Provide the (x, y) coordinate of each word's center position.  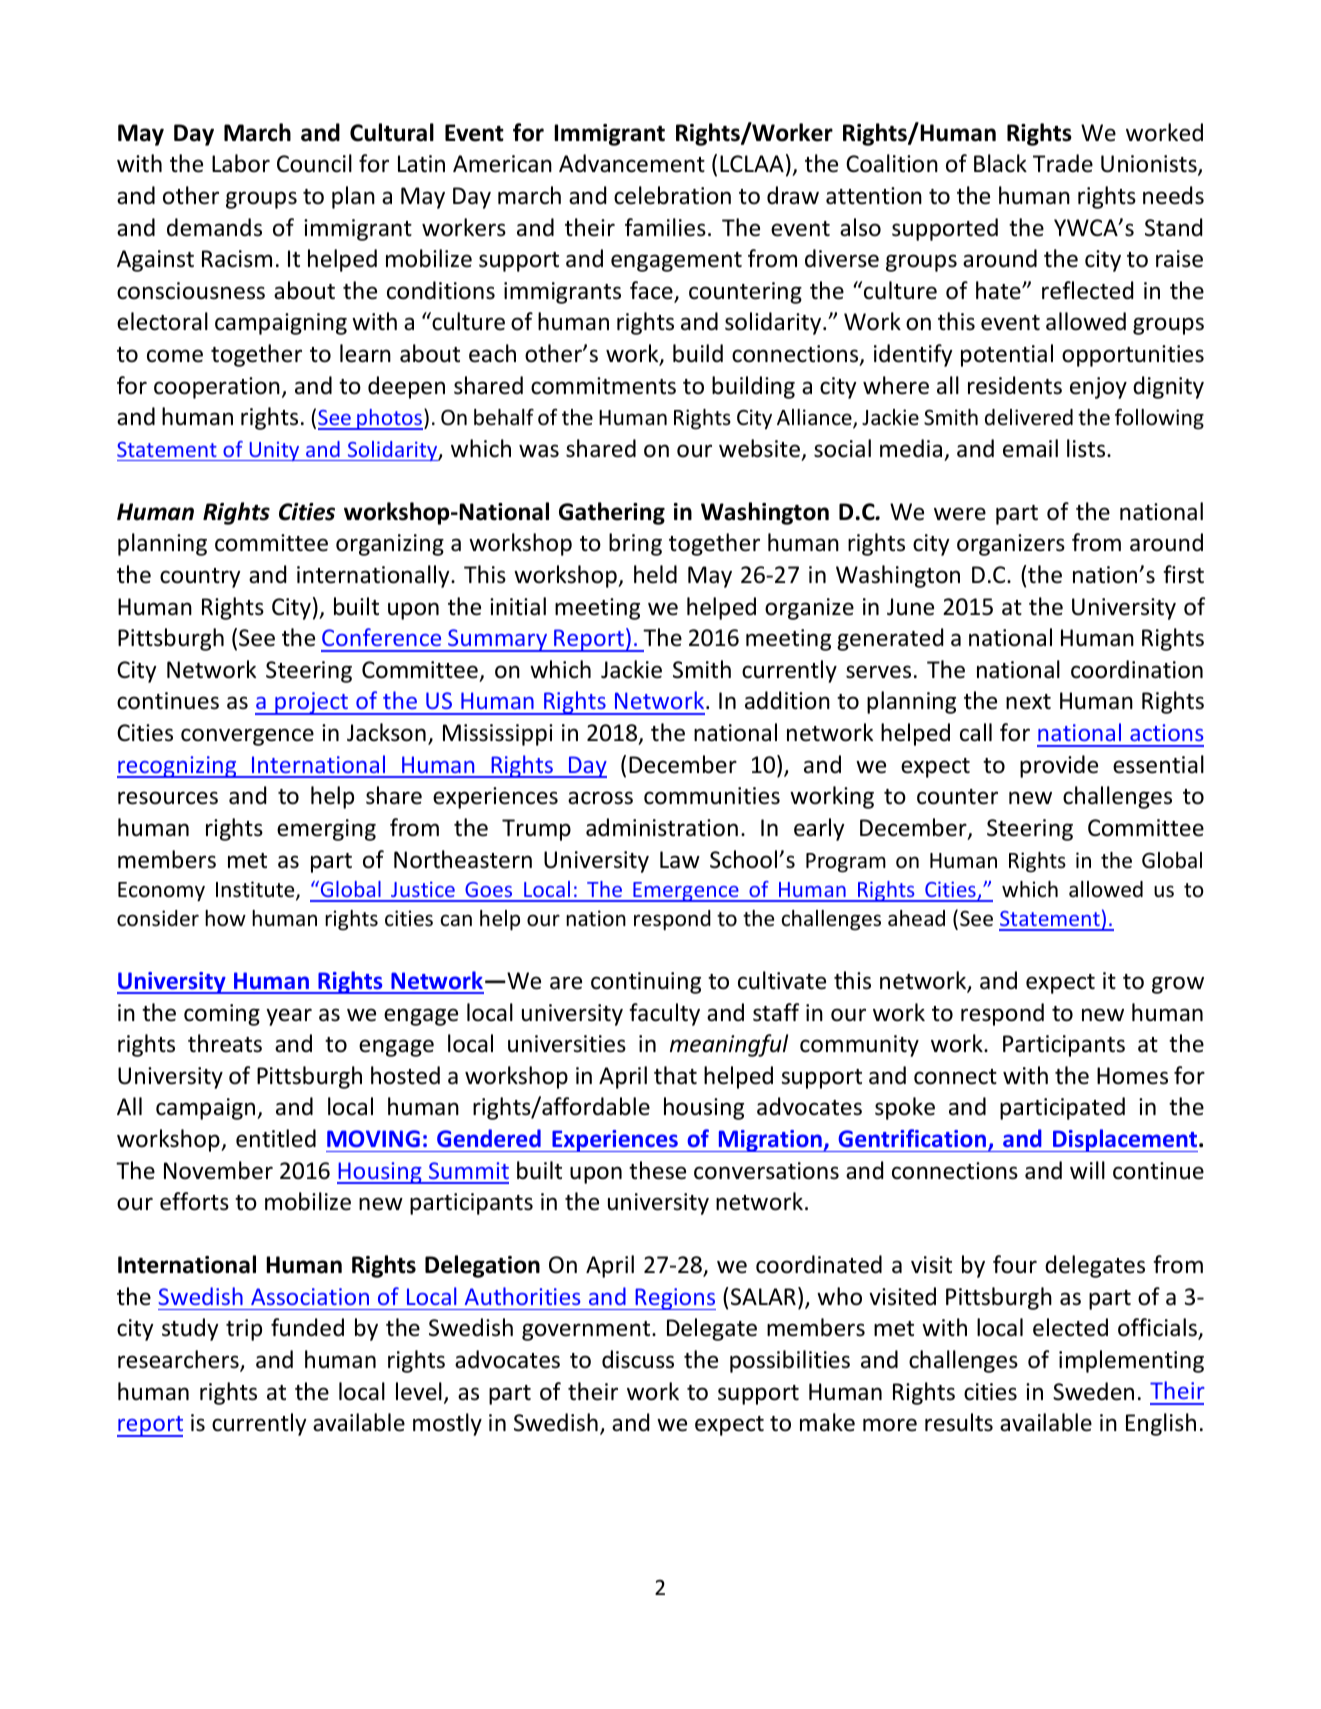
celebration (672, 195)
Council (314, 163)
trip (244, 1330)
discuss (638, 1359)
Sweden (1093, 1391)
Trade (1063, 163)
